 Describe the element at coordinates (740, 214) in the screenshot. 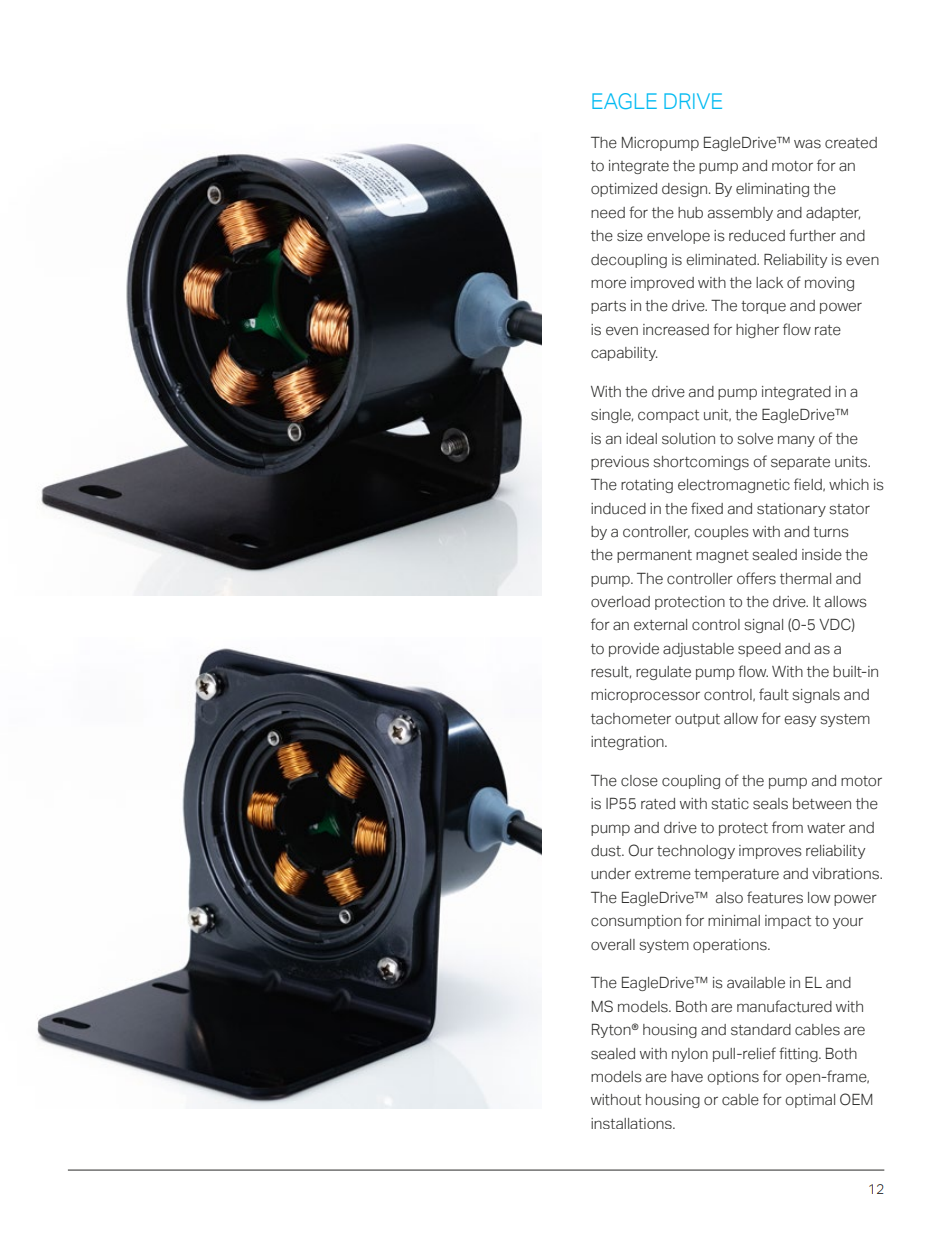

I see `assembly` at that location.
